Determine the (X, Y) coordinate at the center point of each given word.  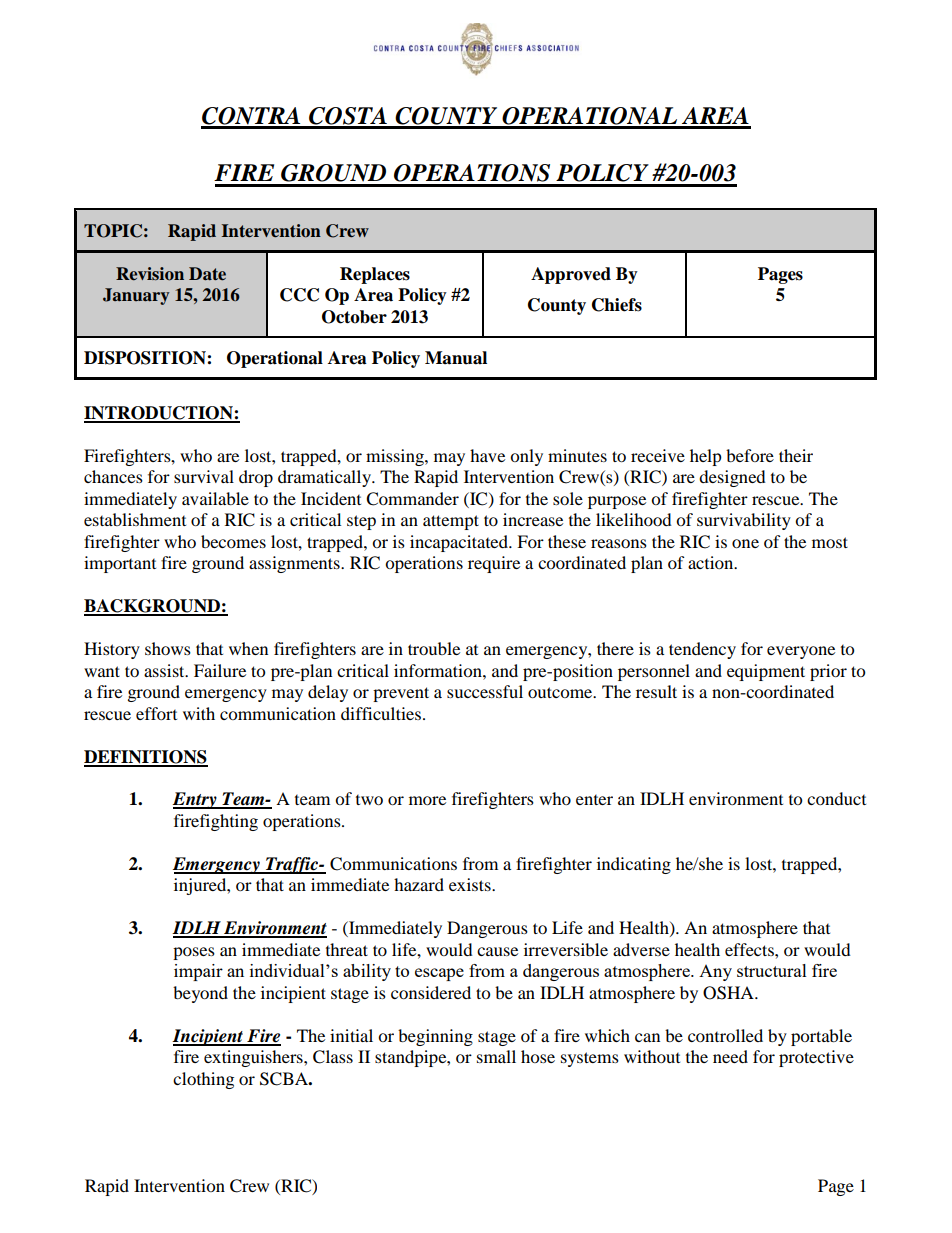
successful (485, 691)
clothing (203, 1080)
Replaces (375, 275)
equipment (766, 672)
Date (207, 274)
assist (165, 670)
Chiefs (617, 305)
